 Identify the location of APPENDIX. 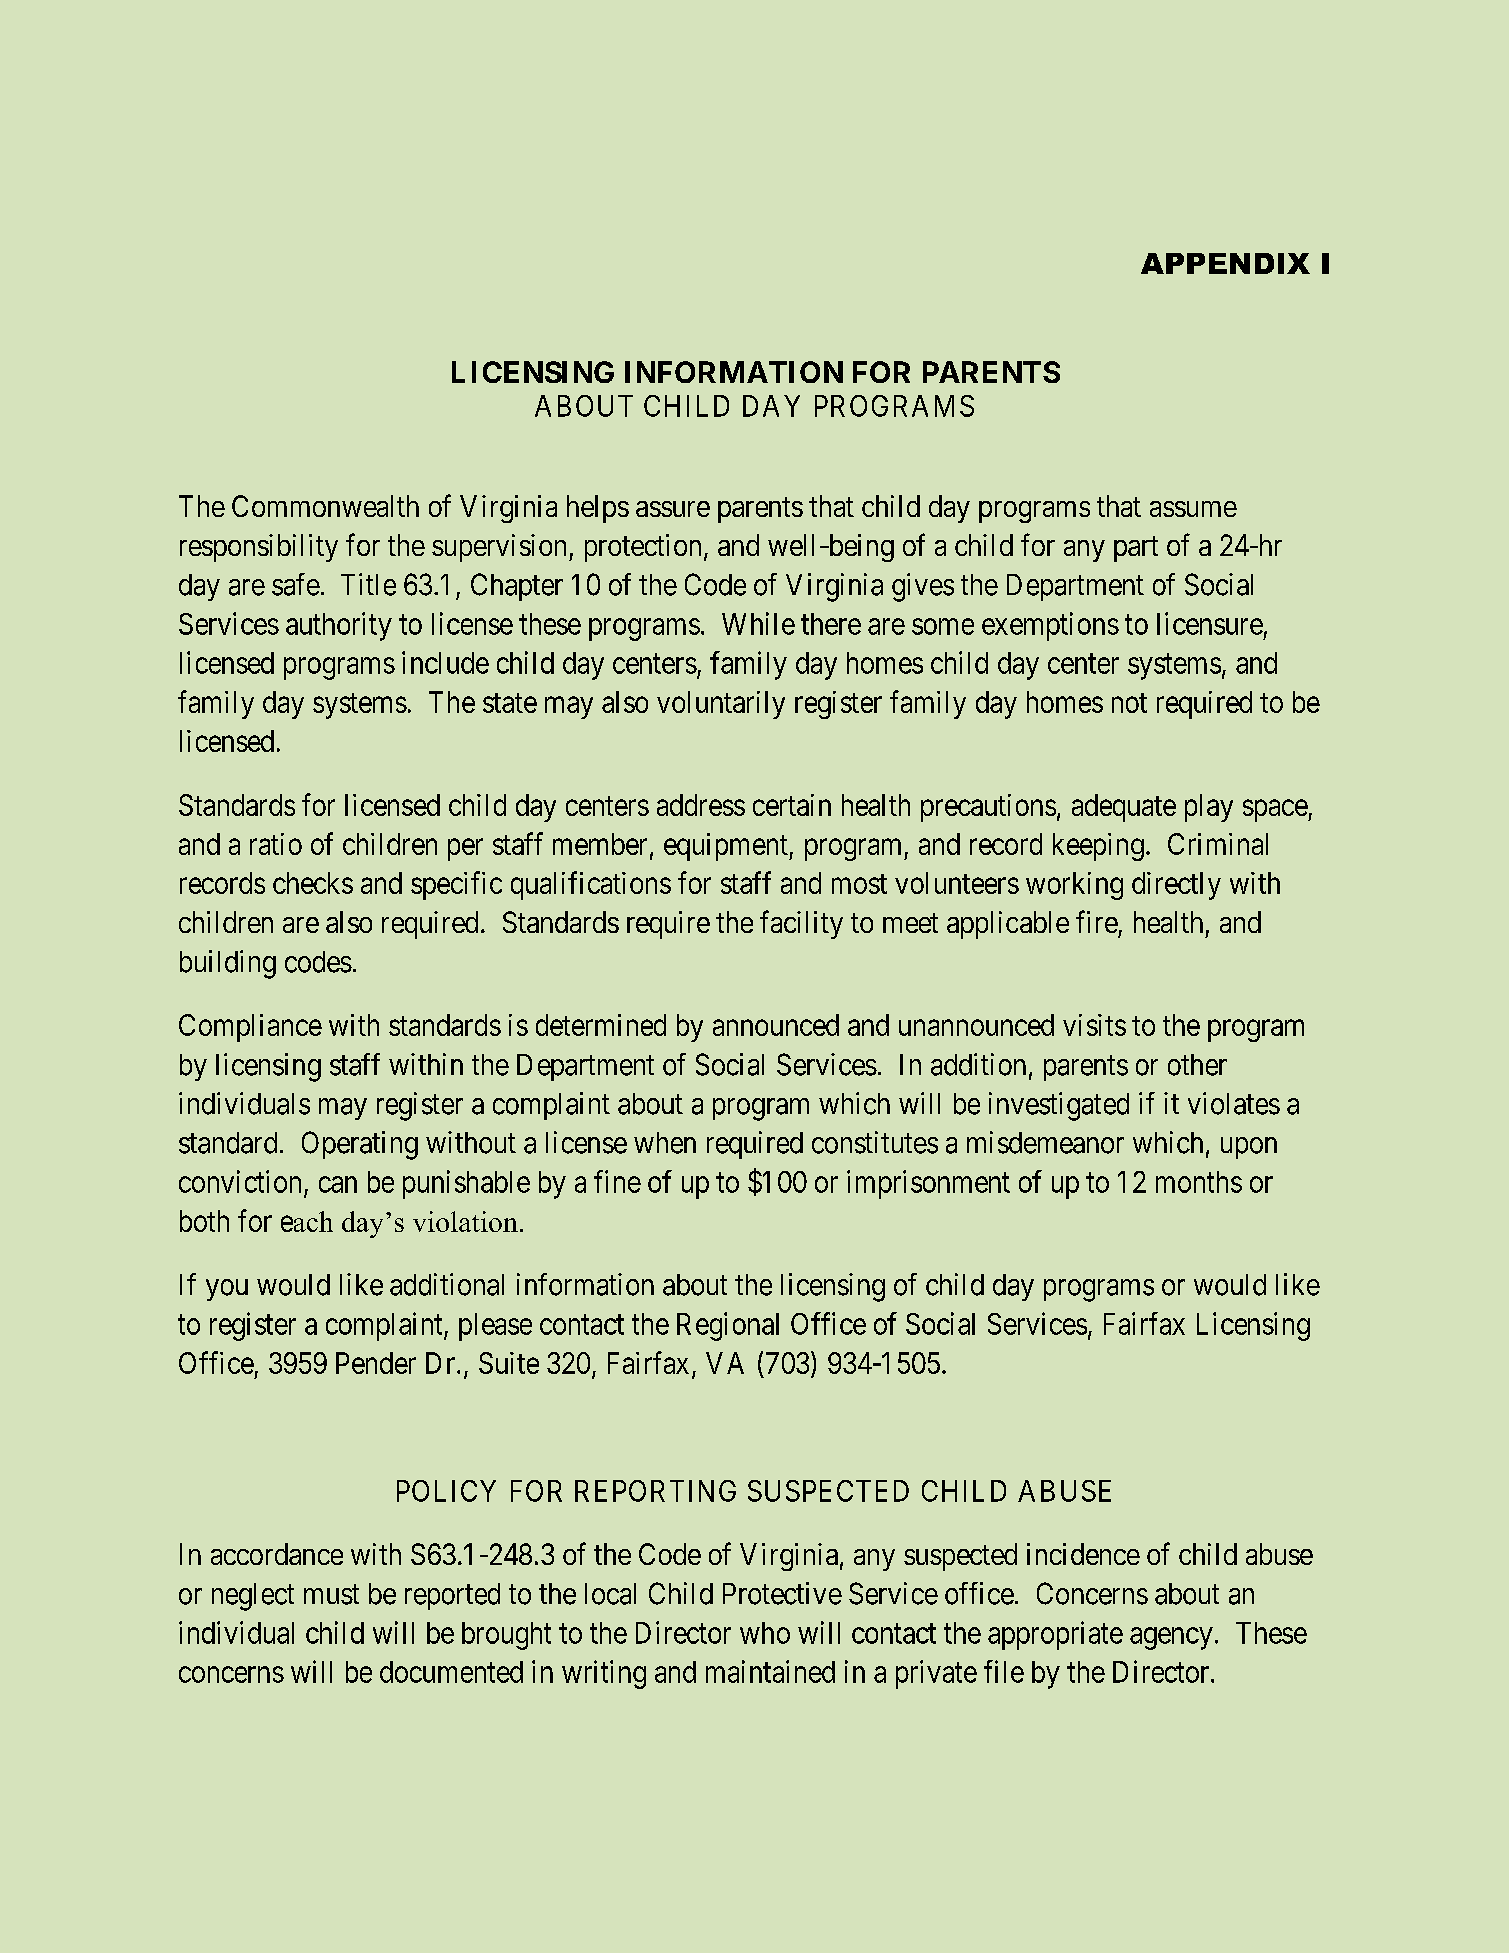
(1225, 263).
